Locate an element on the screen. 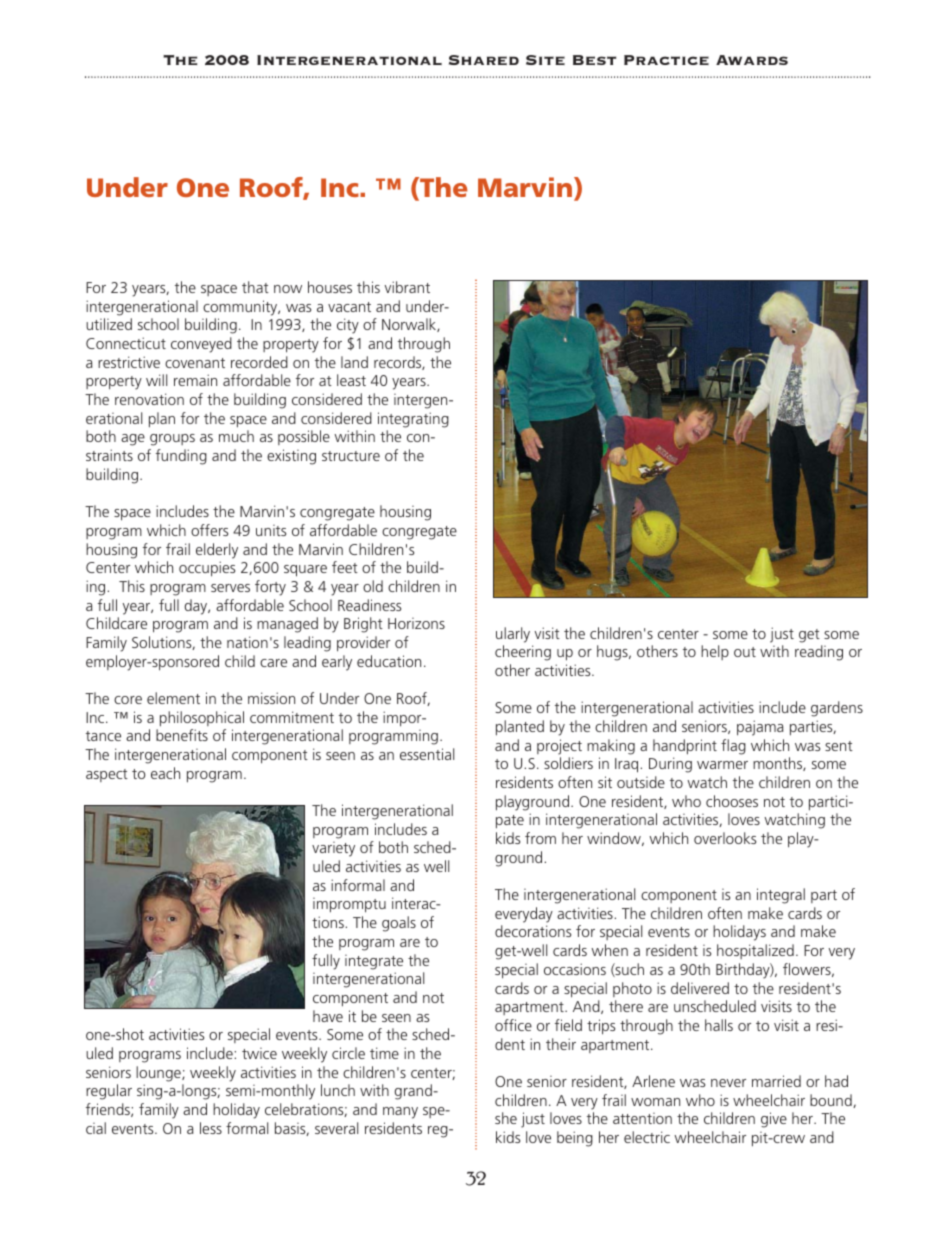 This screenshot has width=952, height=1233. cheering is located at coordinates (523, 653).
